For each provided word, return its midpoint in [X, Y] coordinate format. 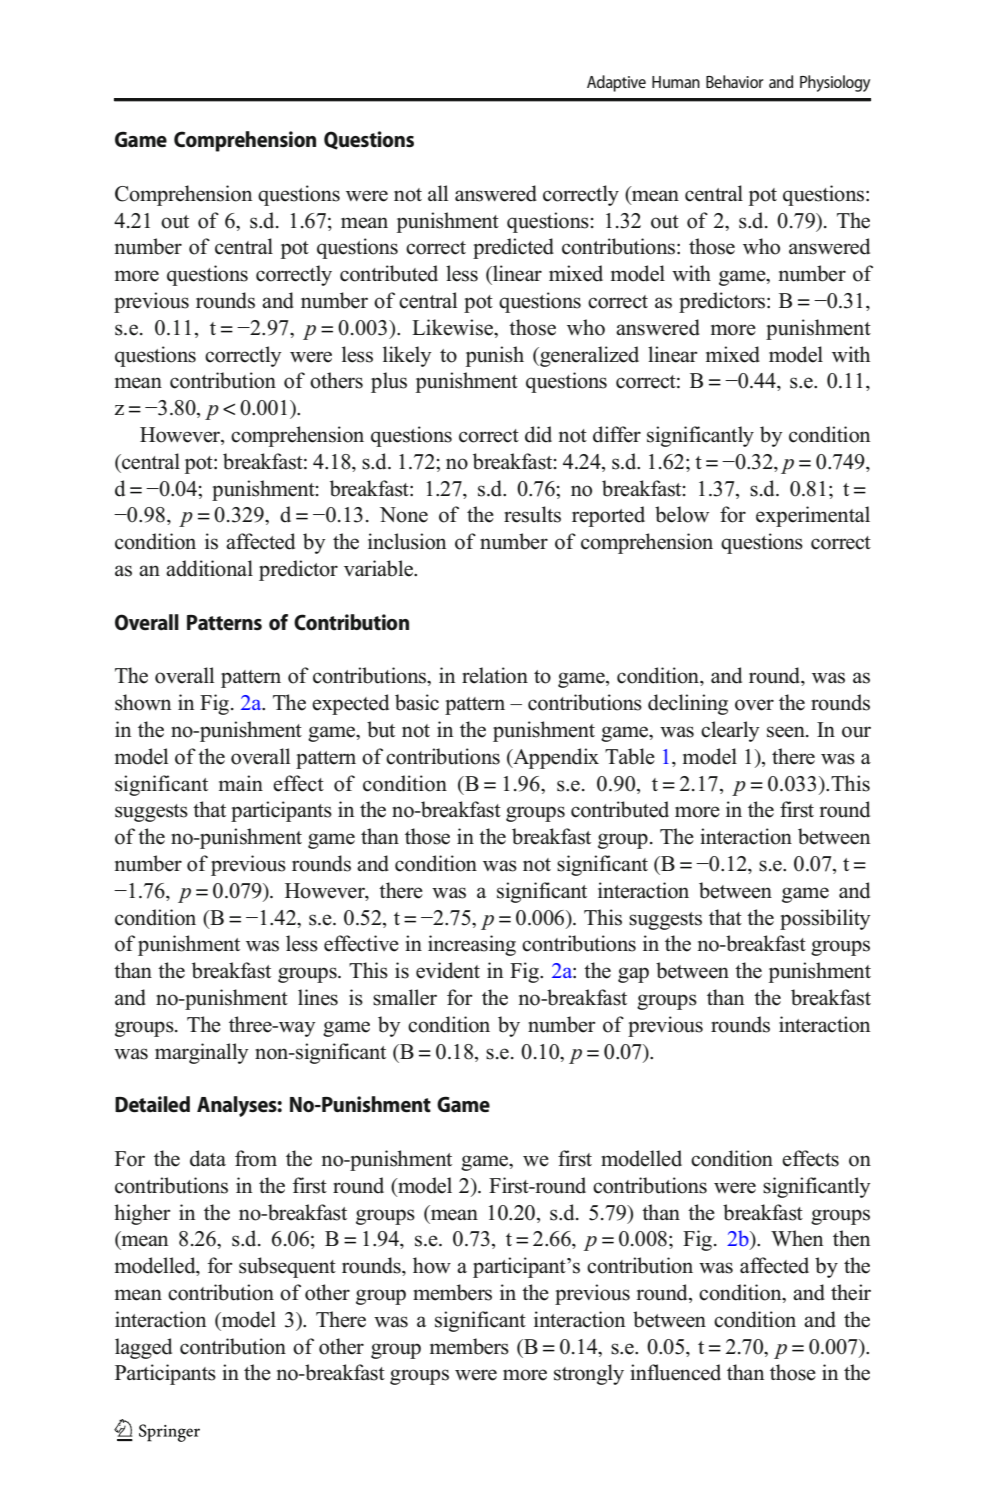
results [532, 514]
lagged [143, 1348]
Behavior [735, 81]
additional [209, 568]
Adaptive [616, 83]
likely [407, 356]
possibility [825, 919]
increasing [472, 945]
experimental [813, 516]
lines [318, 997]
